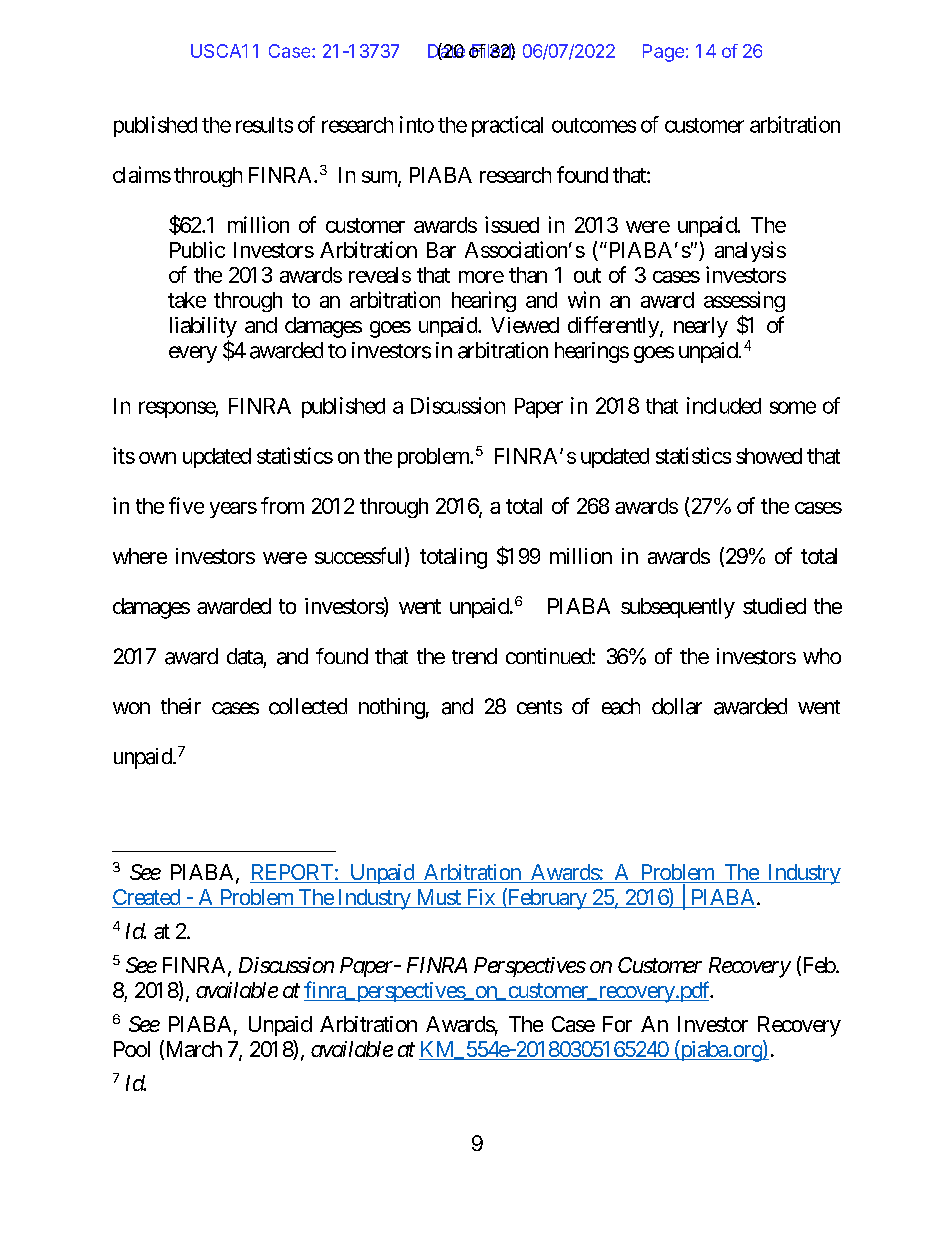  What do you see at coordinates (507, 126) in the document?
I see `practical` at bounding box center [507, 126].
